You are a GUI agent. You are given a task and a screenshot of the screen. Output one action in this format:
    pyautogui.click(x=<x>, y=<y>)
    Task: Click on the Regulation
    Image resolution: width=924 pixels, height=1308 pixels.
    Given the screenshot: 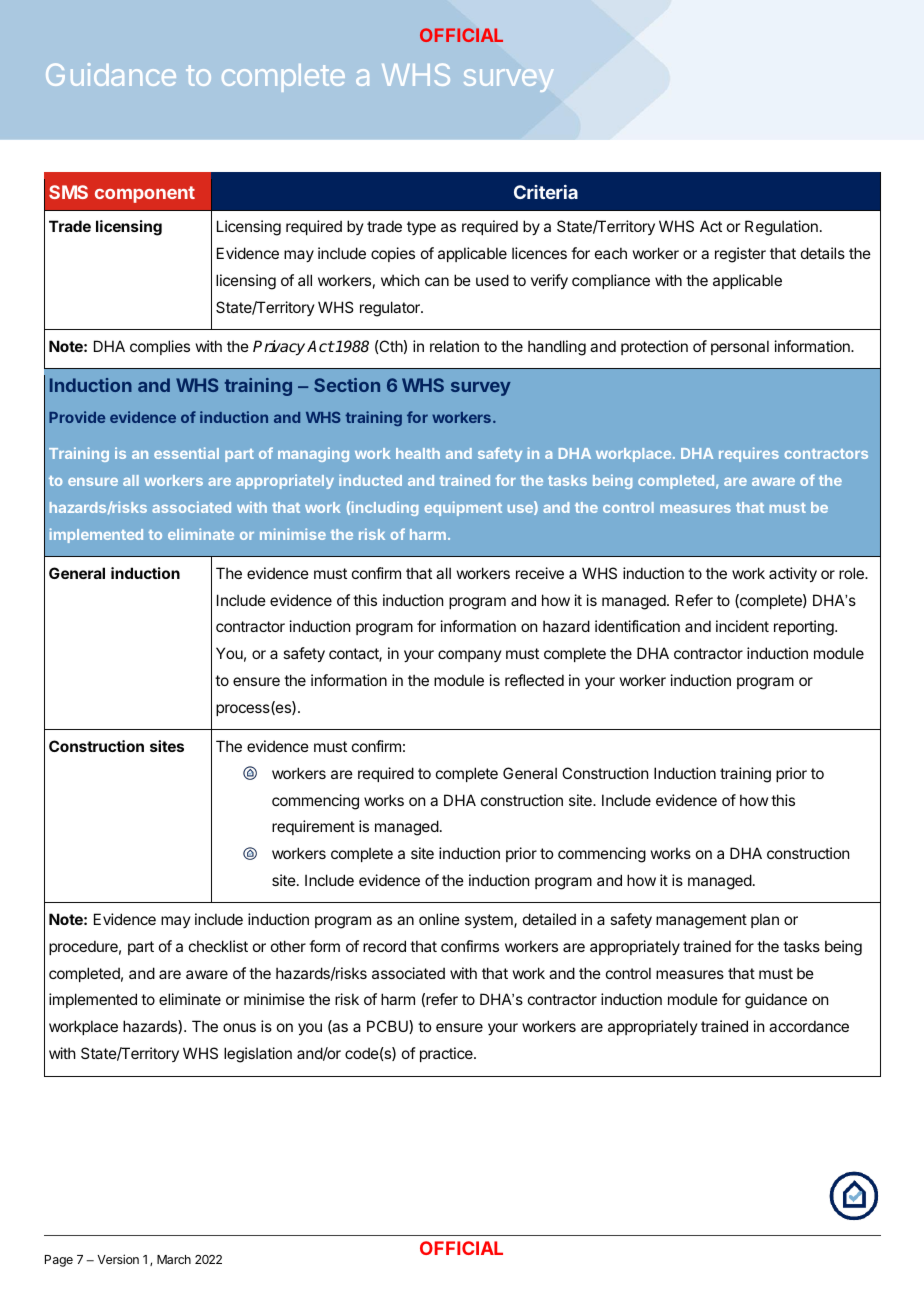 What is the action you would take?
    pyautogui.click(x=781, y=228)
